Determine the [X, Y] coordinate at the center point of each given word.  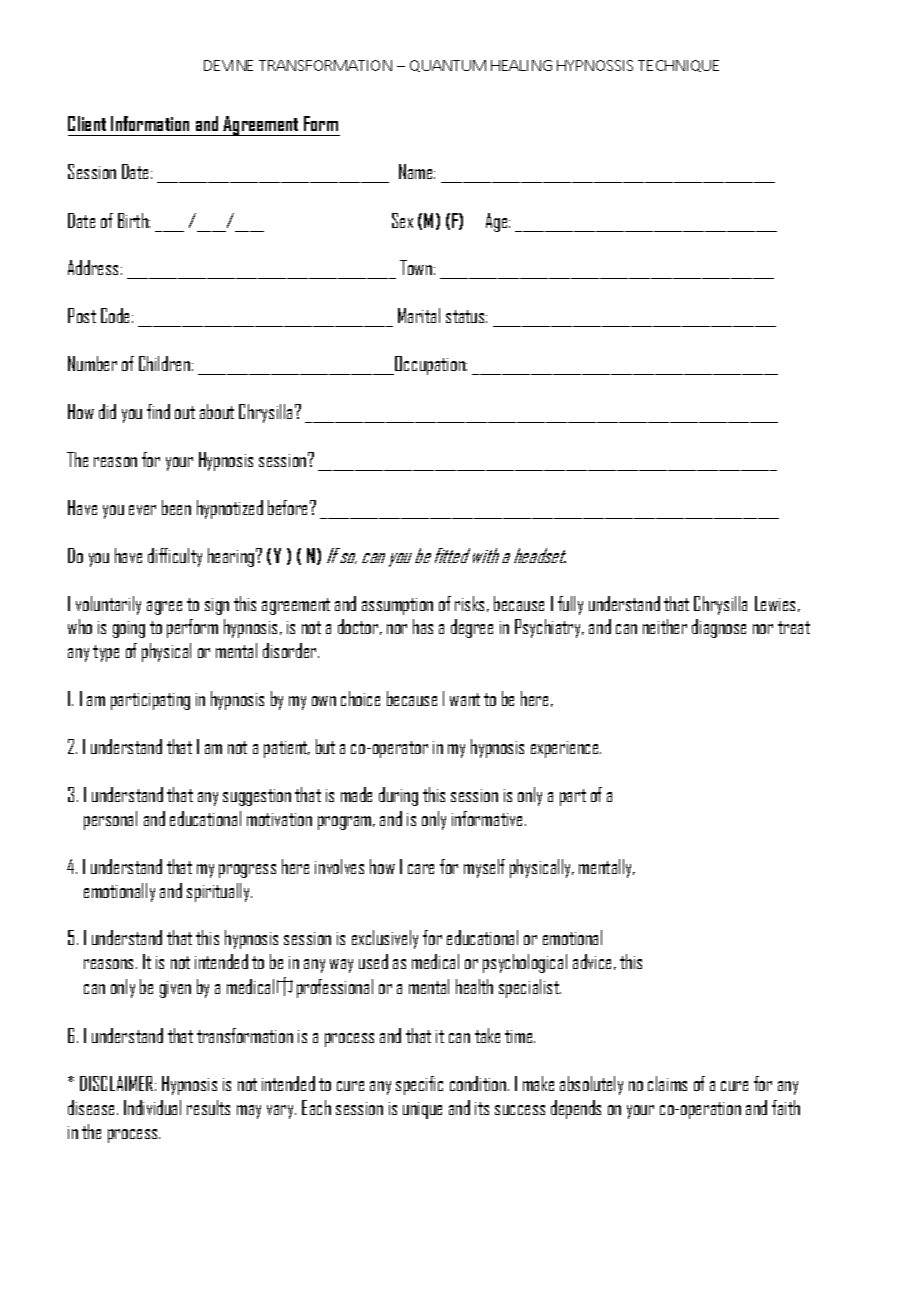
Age [498, 222]
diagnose [719, 628]
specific [419, 1085]
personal [110, 820]
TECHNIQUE [678, 66]
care [421, 869]
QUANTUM [448, 66]
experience [566, 749]
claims [667, 1083]
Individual [152, 1107]
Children [164, 363]
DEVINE [228, 65]
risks [471, 604]
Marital [419, 315]
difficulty [175, 557]
